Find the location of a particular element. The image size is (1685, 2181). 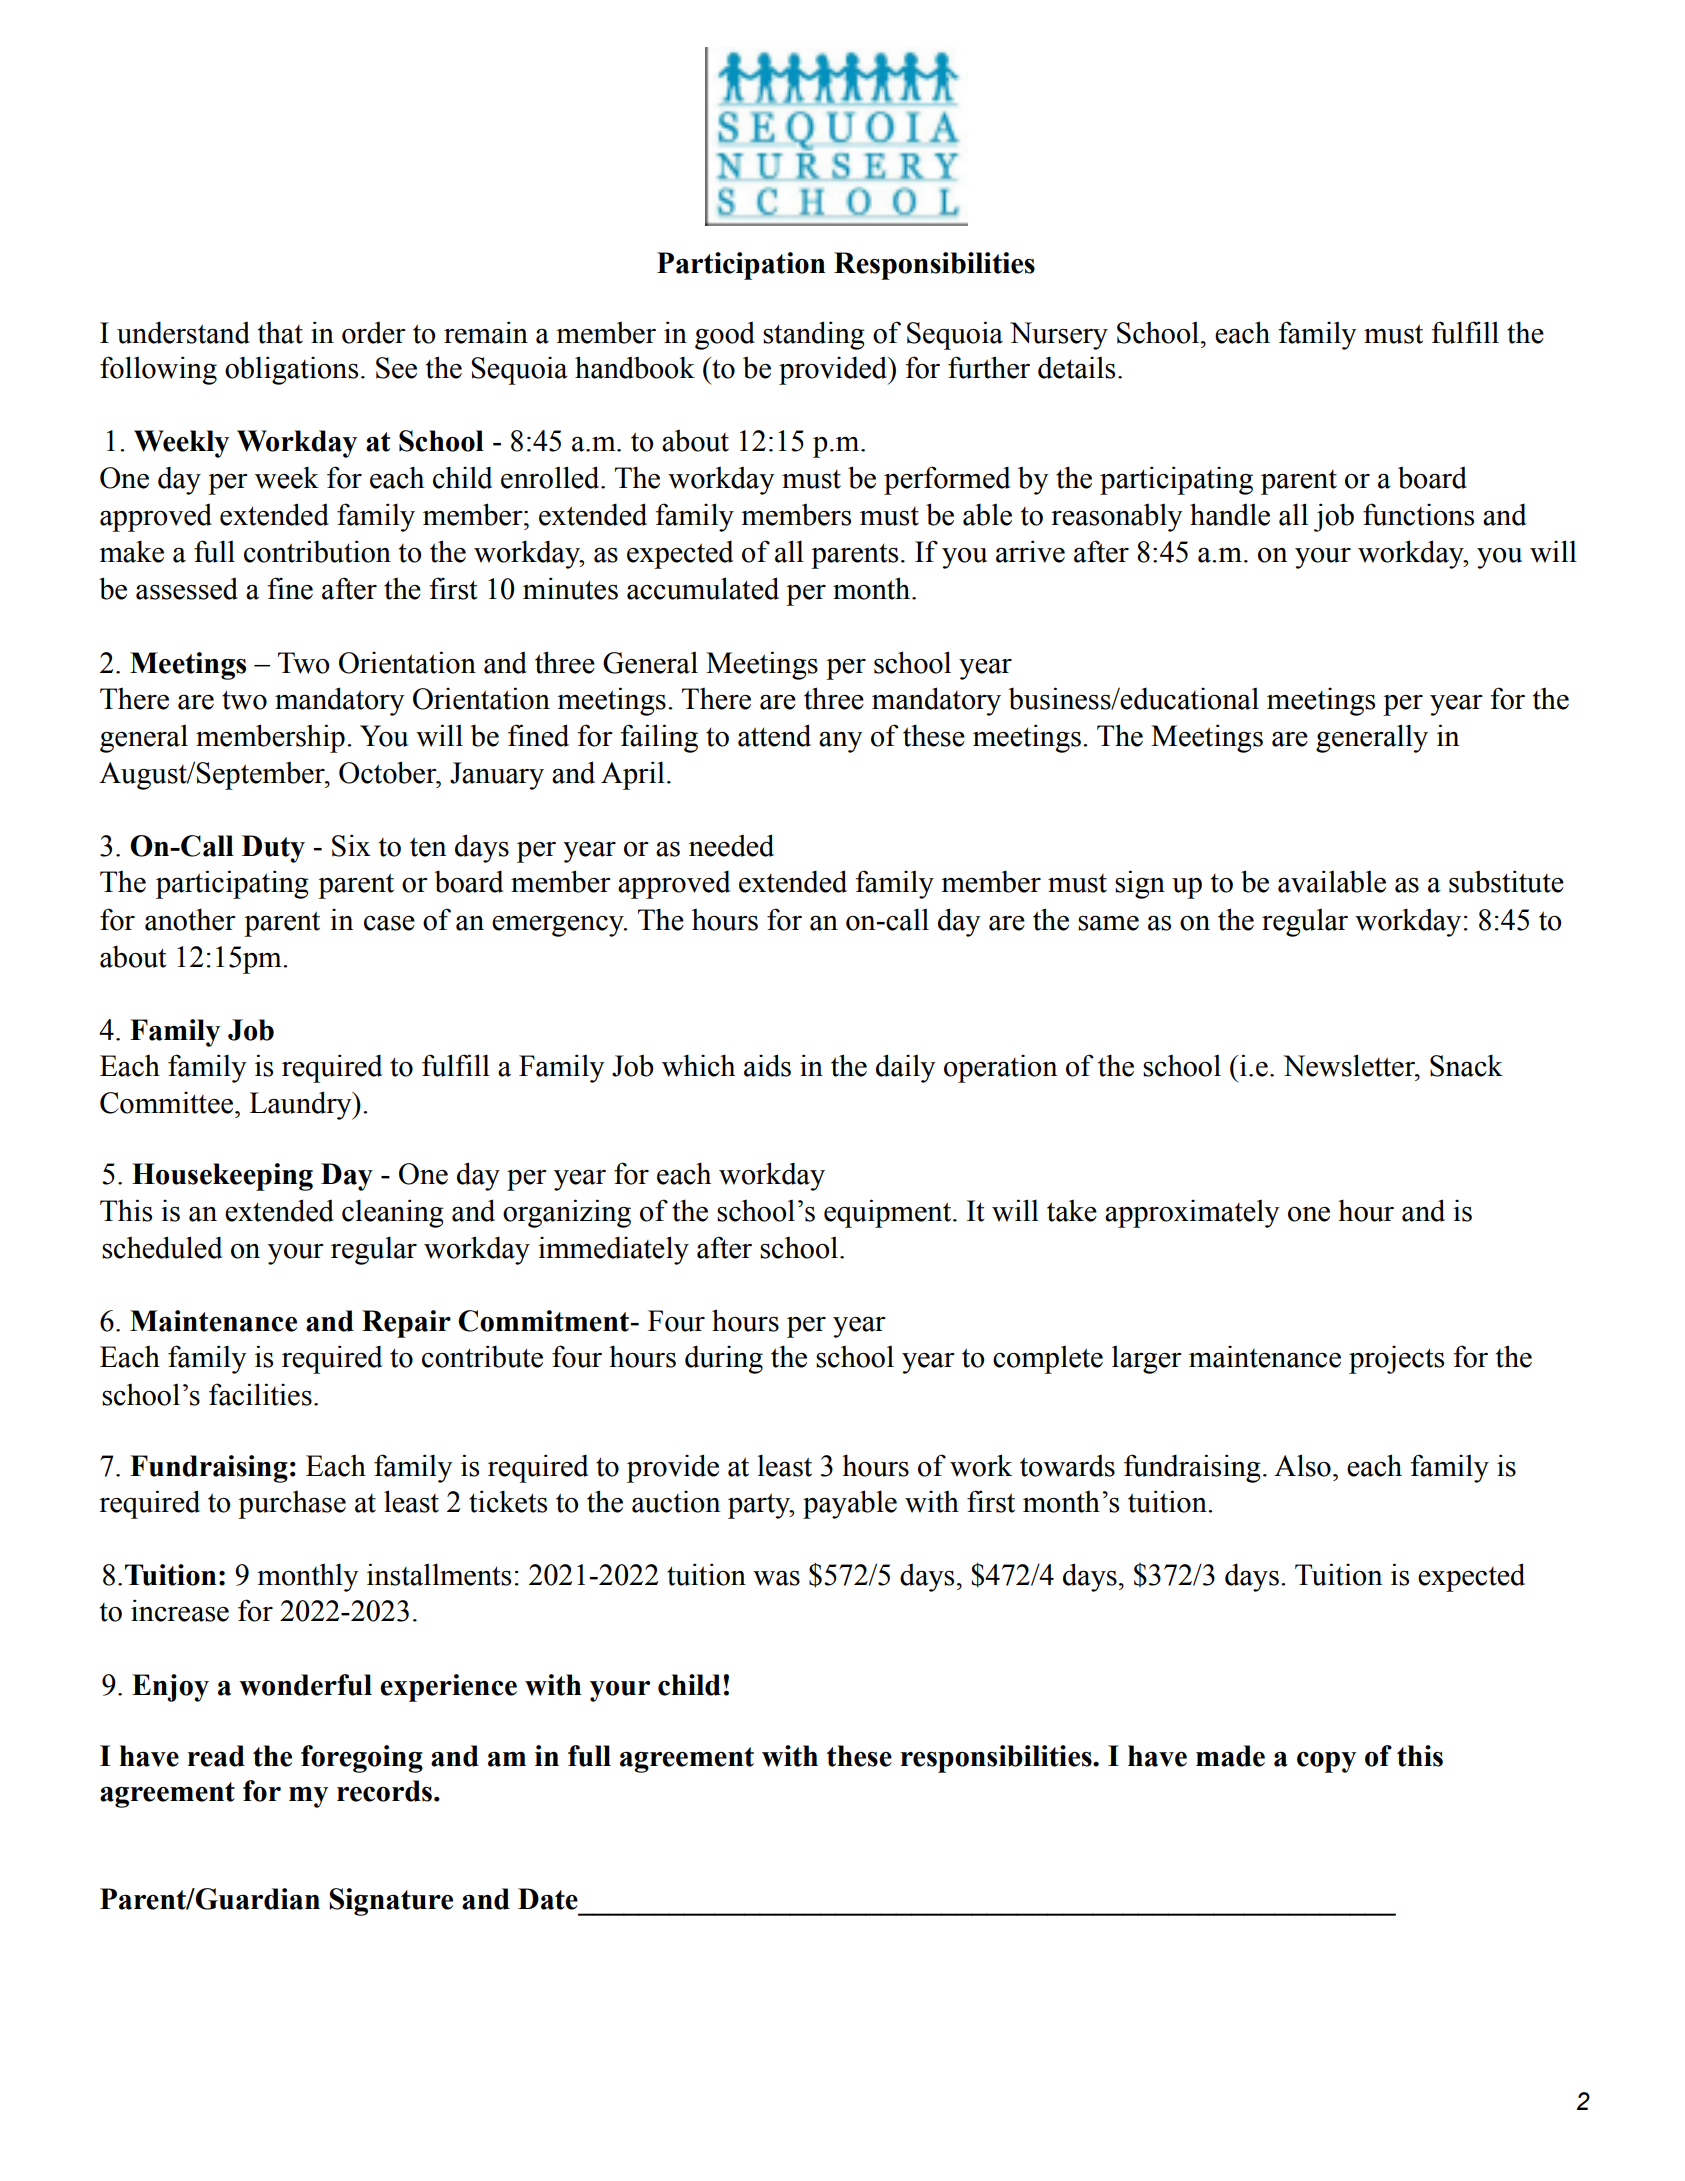

functions is located at coordinates (1418, 514).
